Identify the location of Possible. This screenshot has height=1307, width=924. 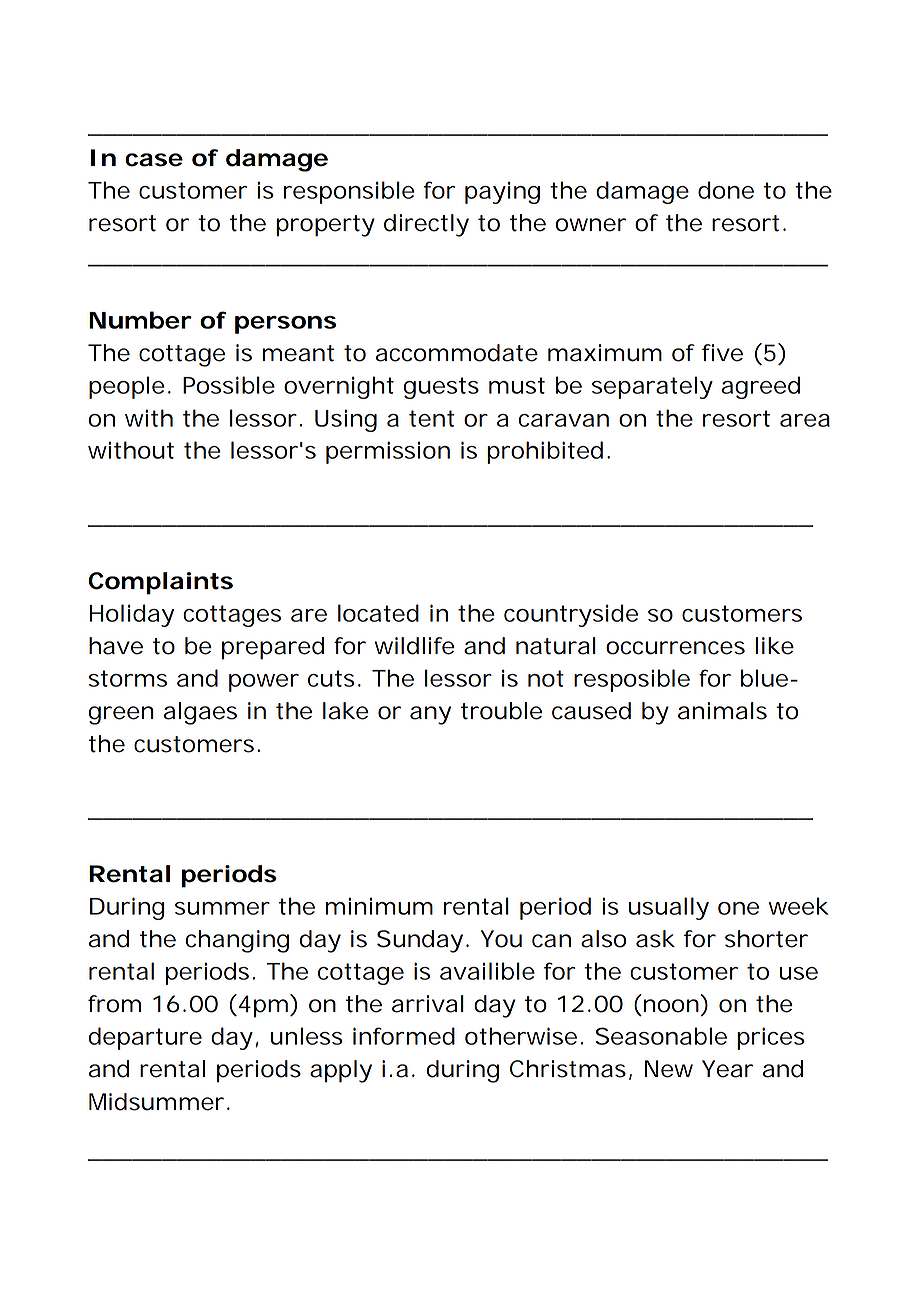
(229, 385).
